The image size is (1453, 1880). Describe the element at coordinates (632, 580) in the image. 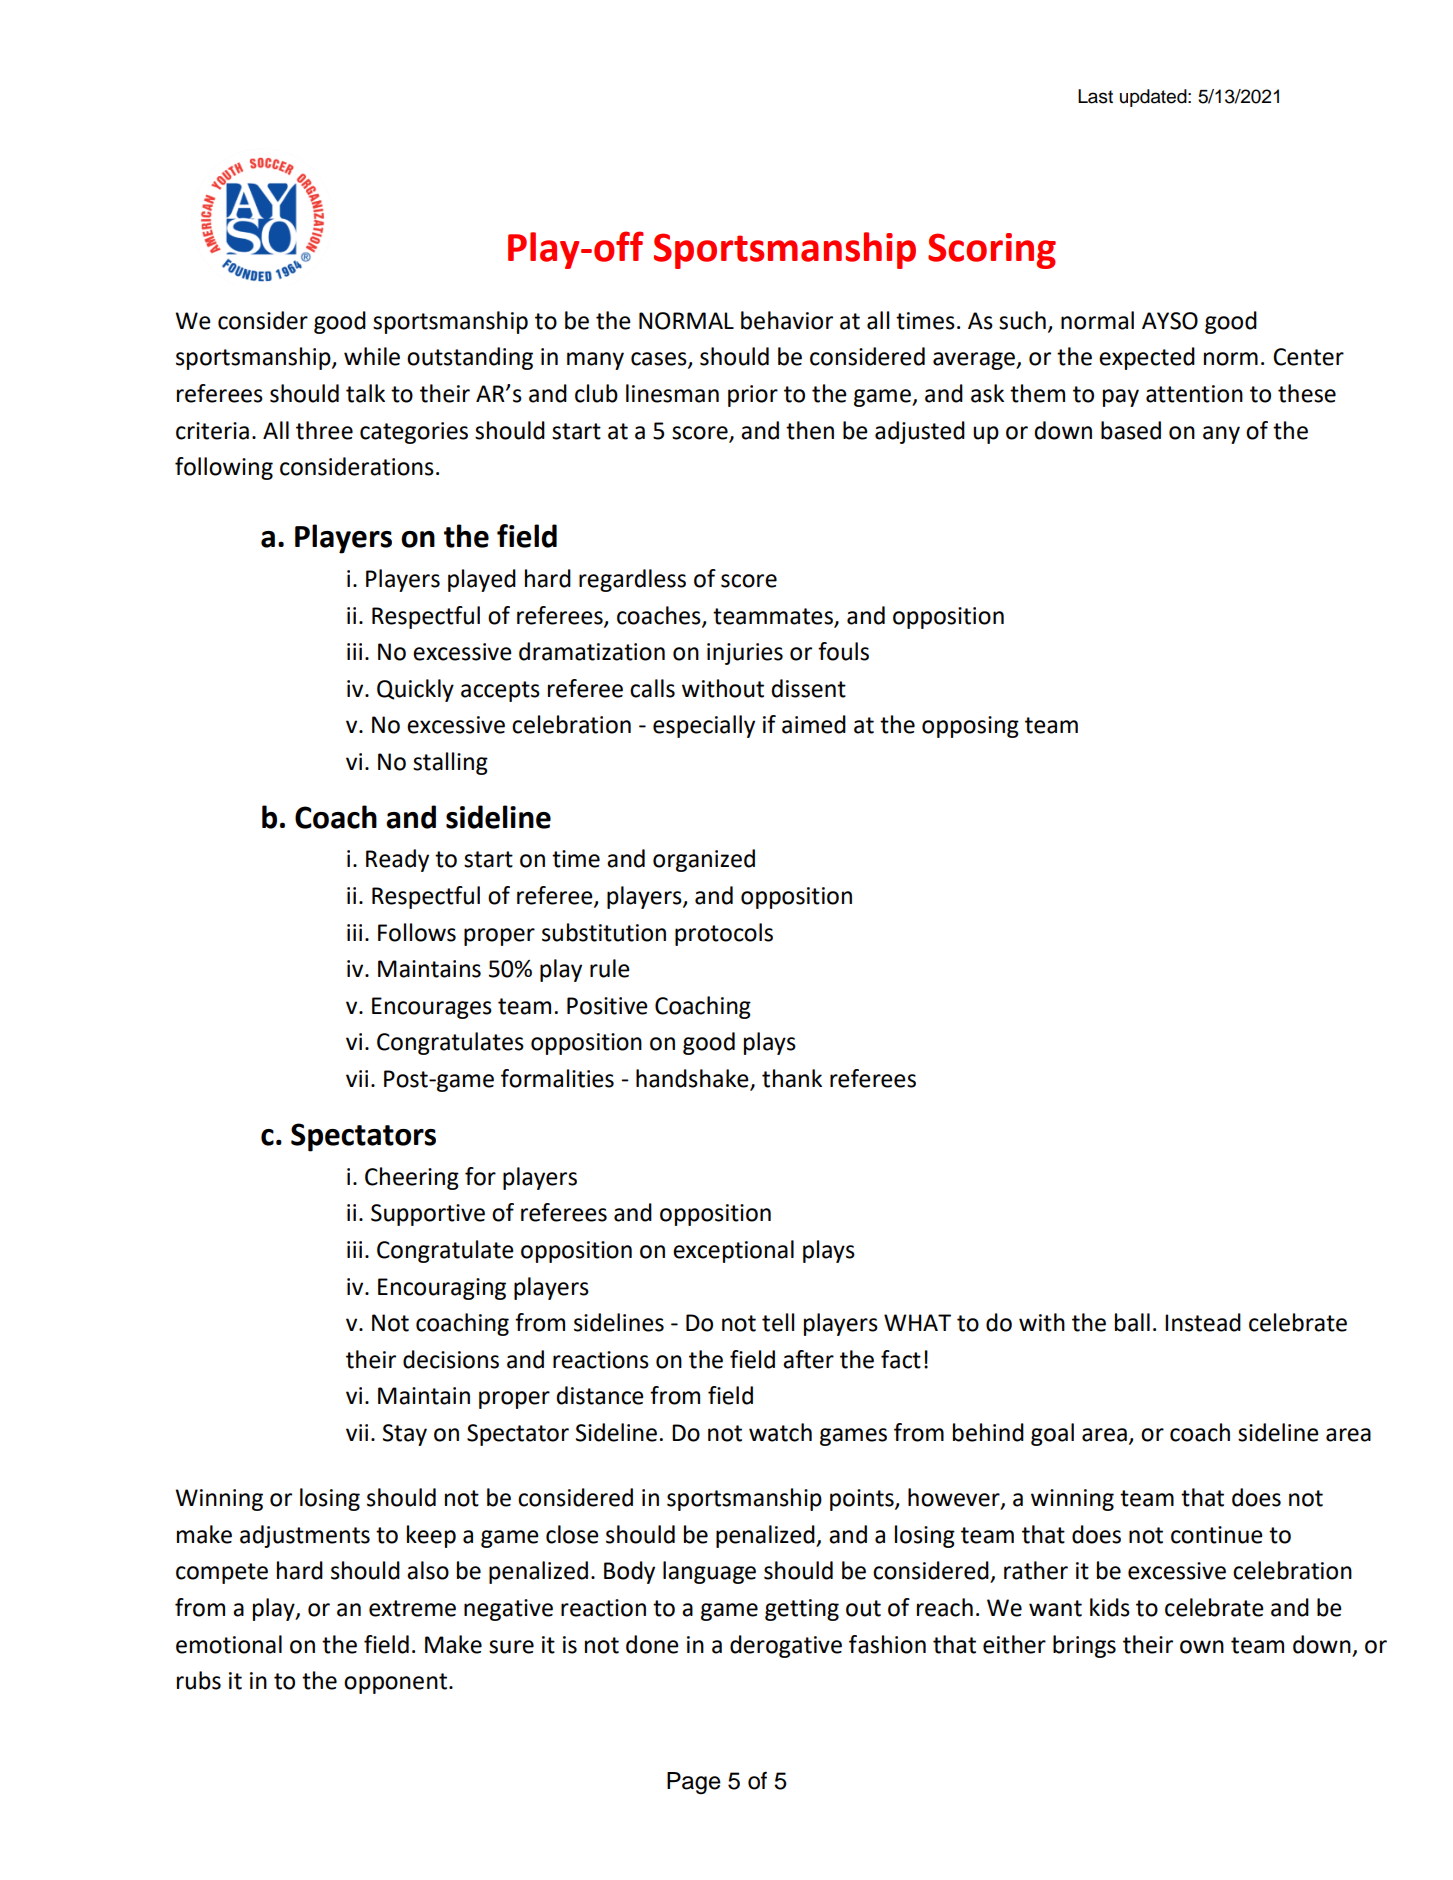

I see `regardless` at that location.
